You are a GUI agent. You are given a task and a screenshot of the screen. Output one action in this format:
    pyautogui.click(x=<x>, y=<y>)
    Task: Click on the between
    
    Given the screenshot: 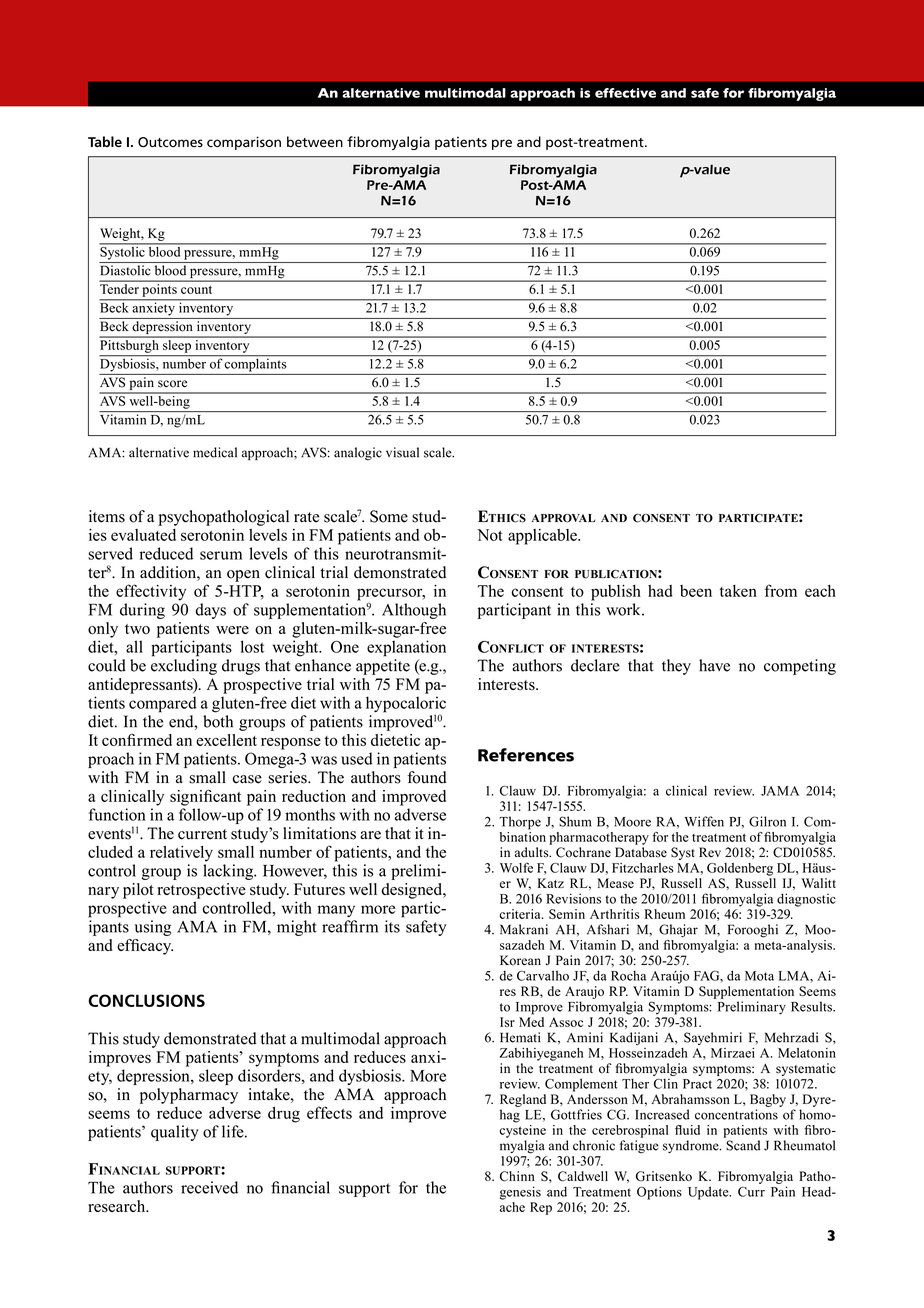 What is the action you would take?
    pyautogui.click(x=315, y=142)
